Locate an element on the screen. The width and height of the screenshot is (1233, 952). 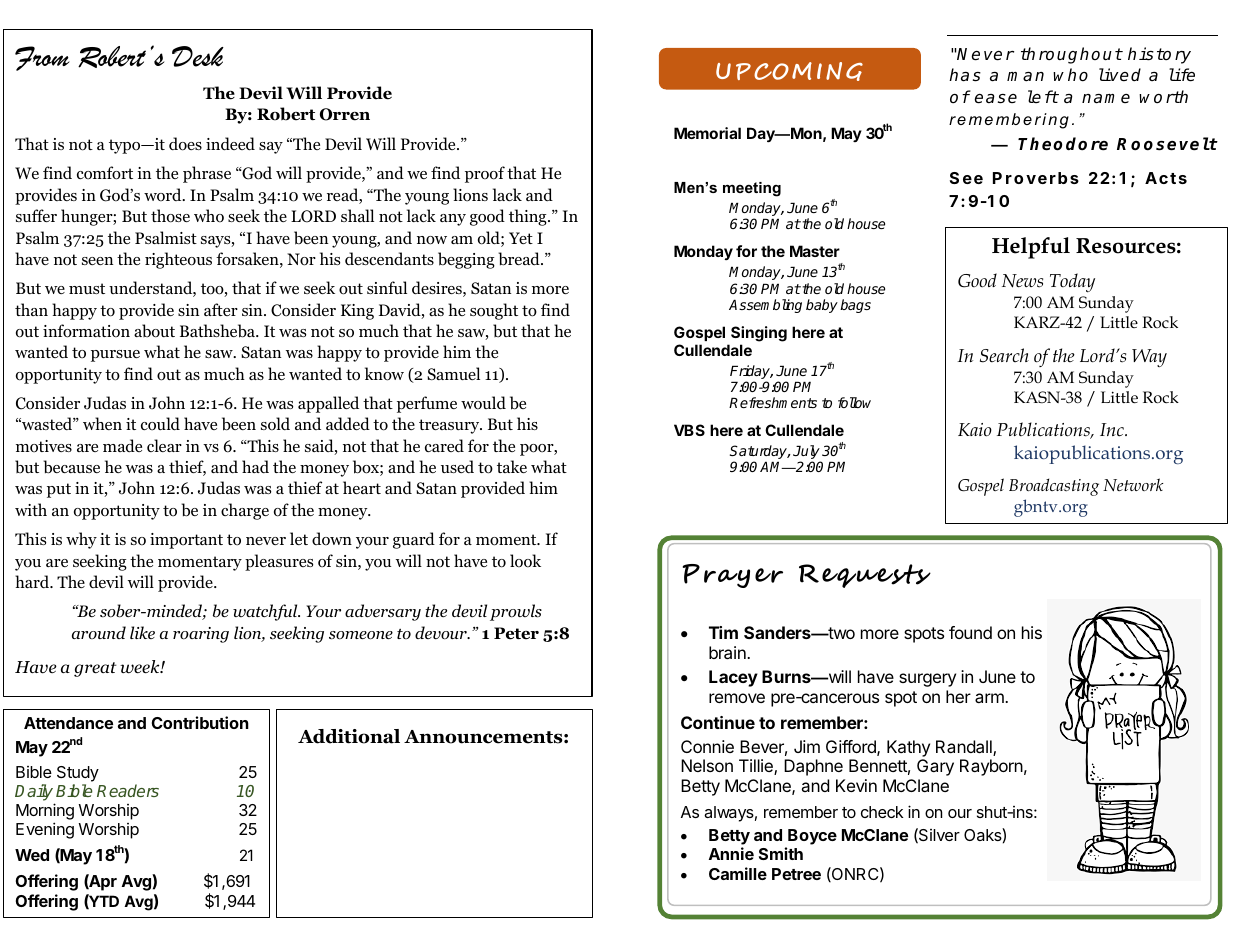
Evening is located at coordinates (45, 830).
